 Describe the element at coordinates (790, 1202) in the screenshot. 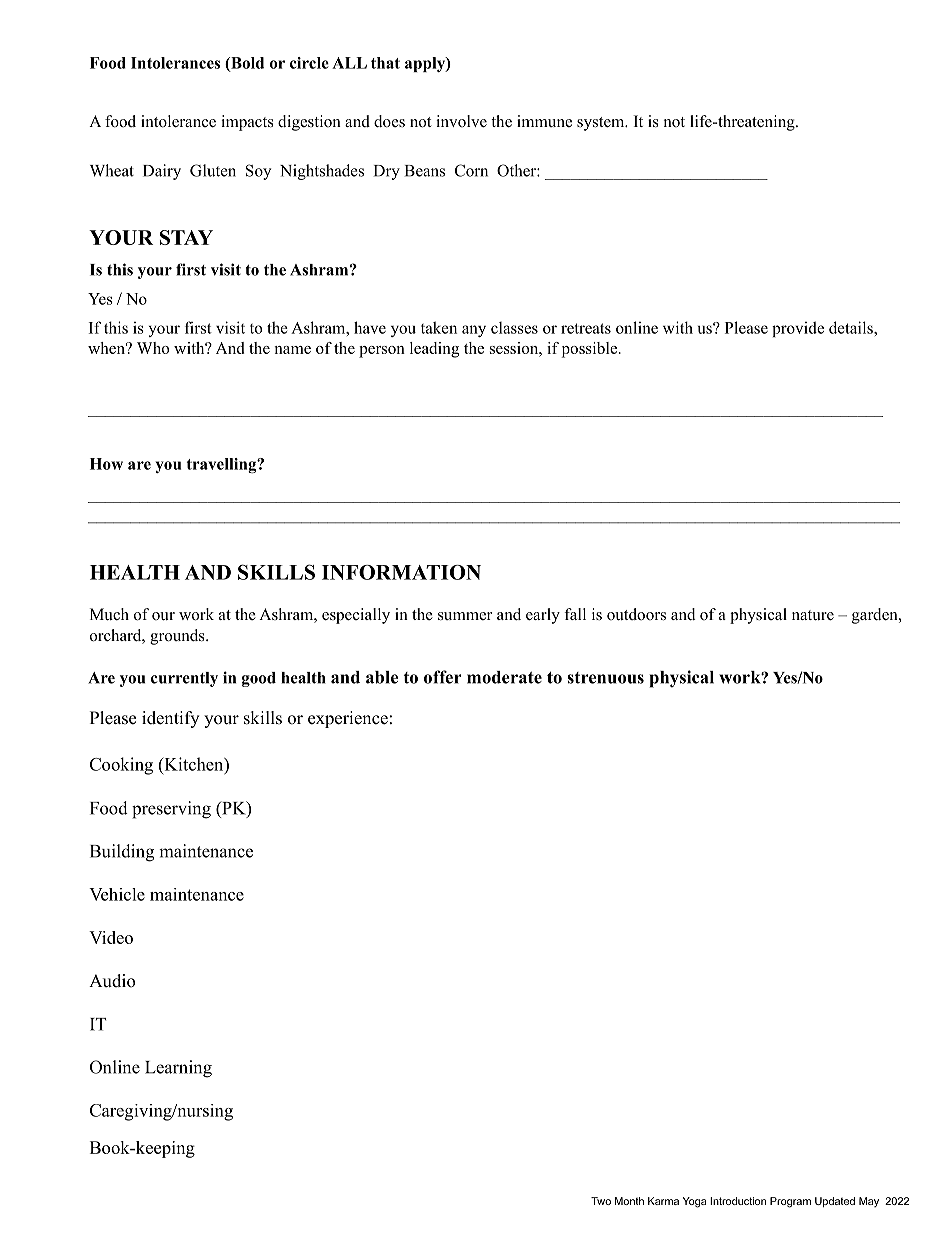

I see `Program` at that location.
